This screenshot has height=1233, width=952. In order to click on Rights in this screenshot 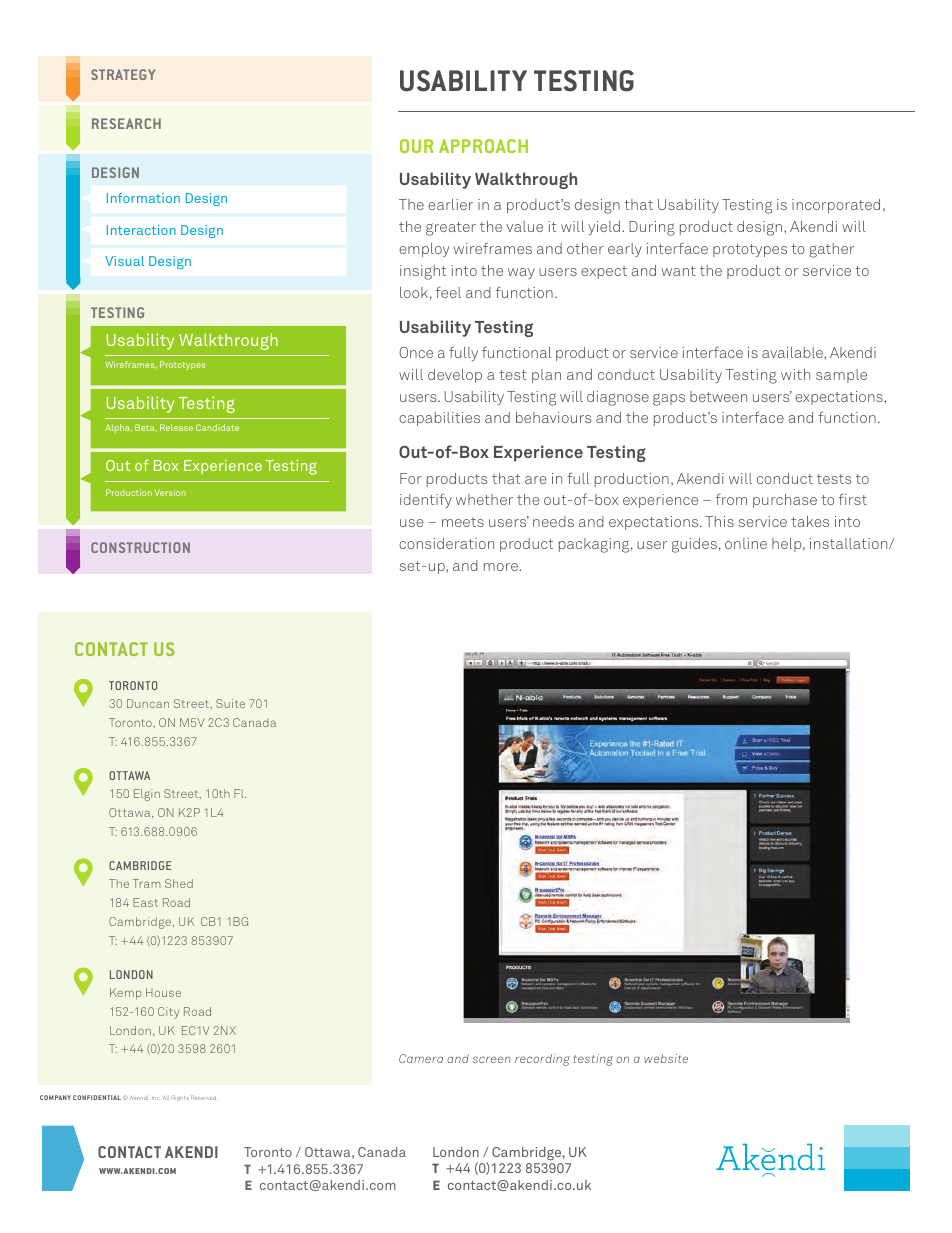, I will do `click(180, 1098)`.
